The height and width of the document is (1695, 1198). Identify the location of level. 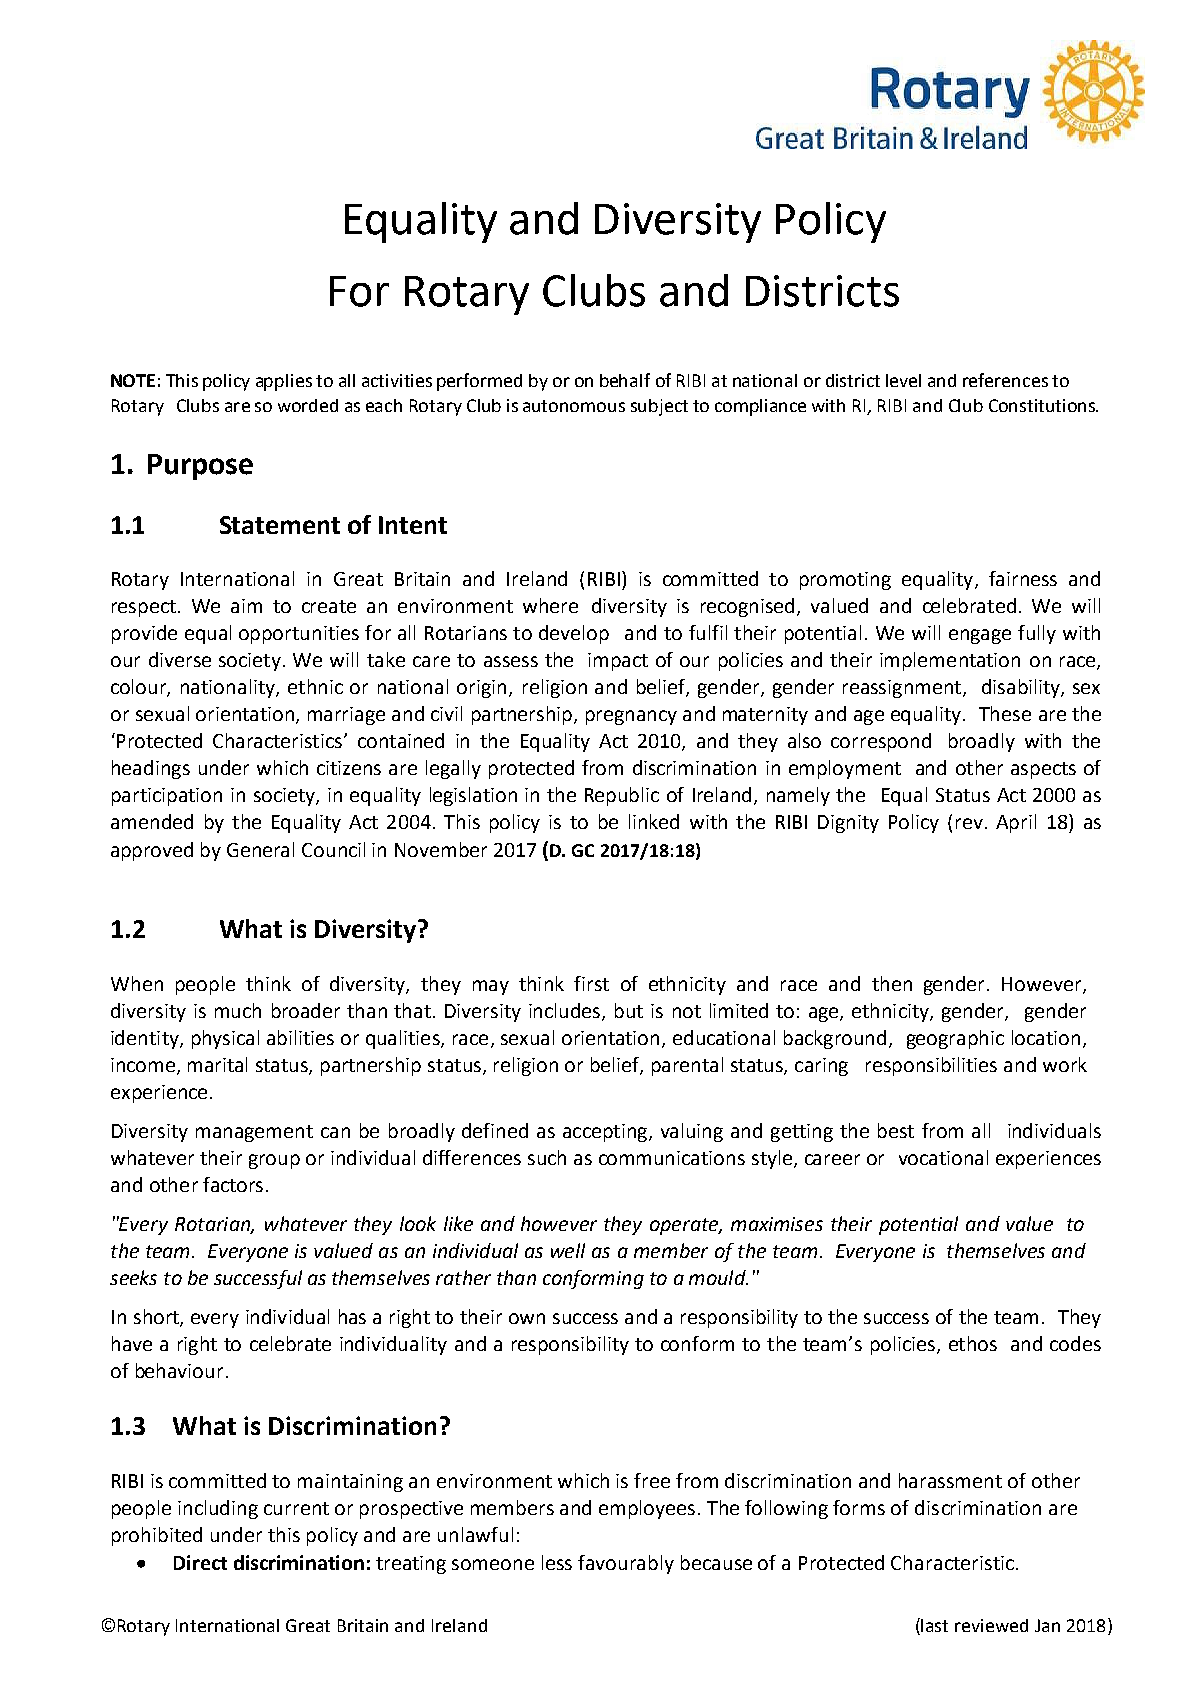
(903, 380).
